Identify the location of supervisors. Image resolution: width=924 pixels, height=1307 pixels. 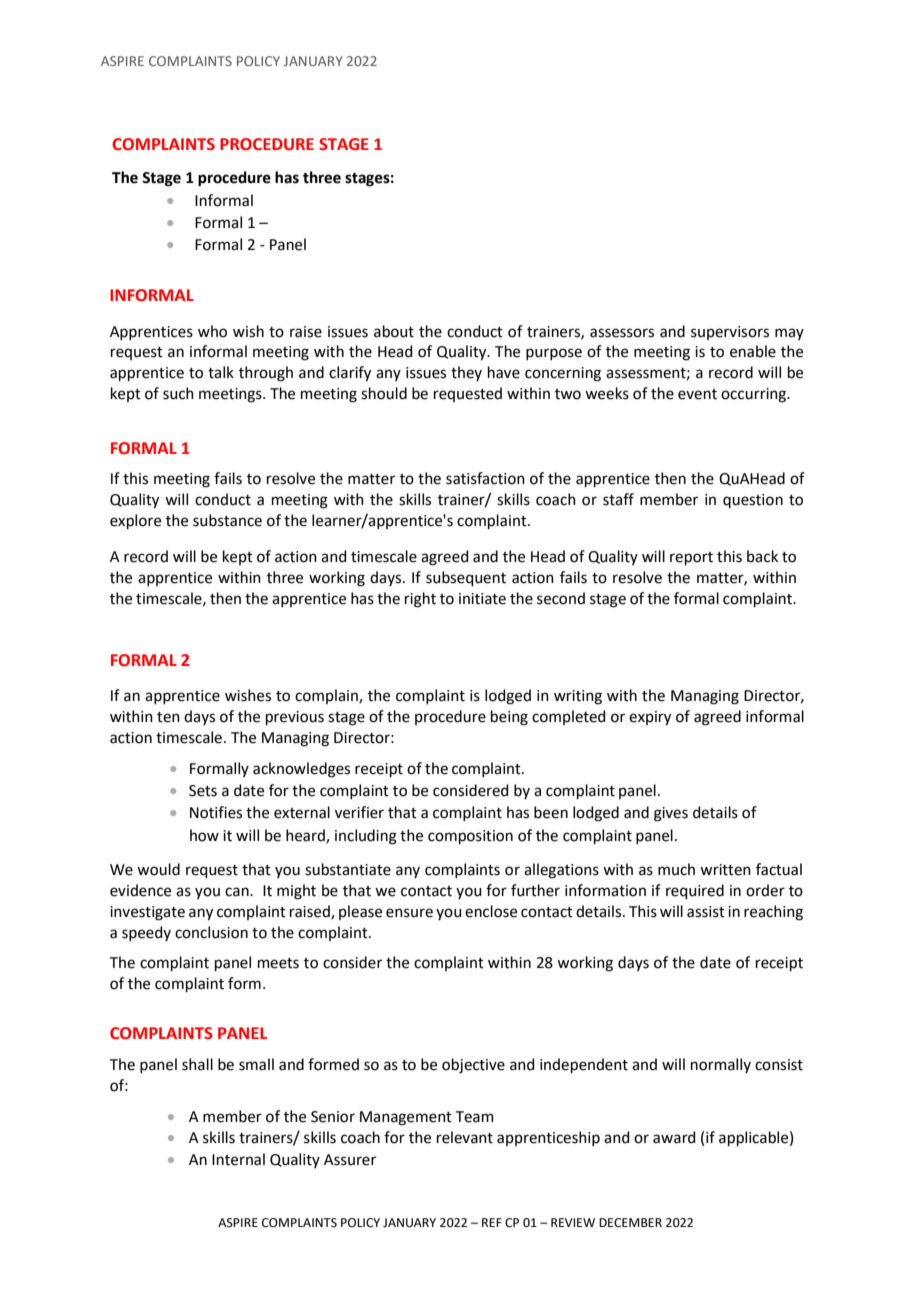
(730, 333).
